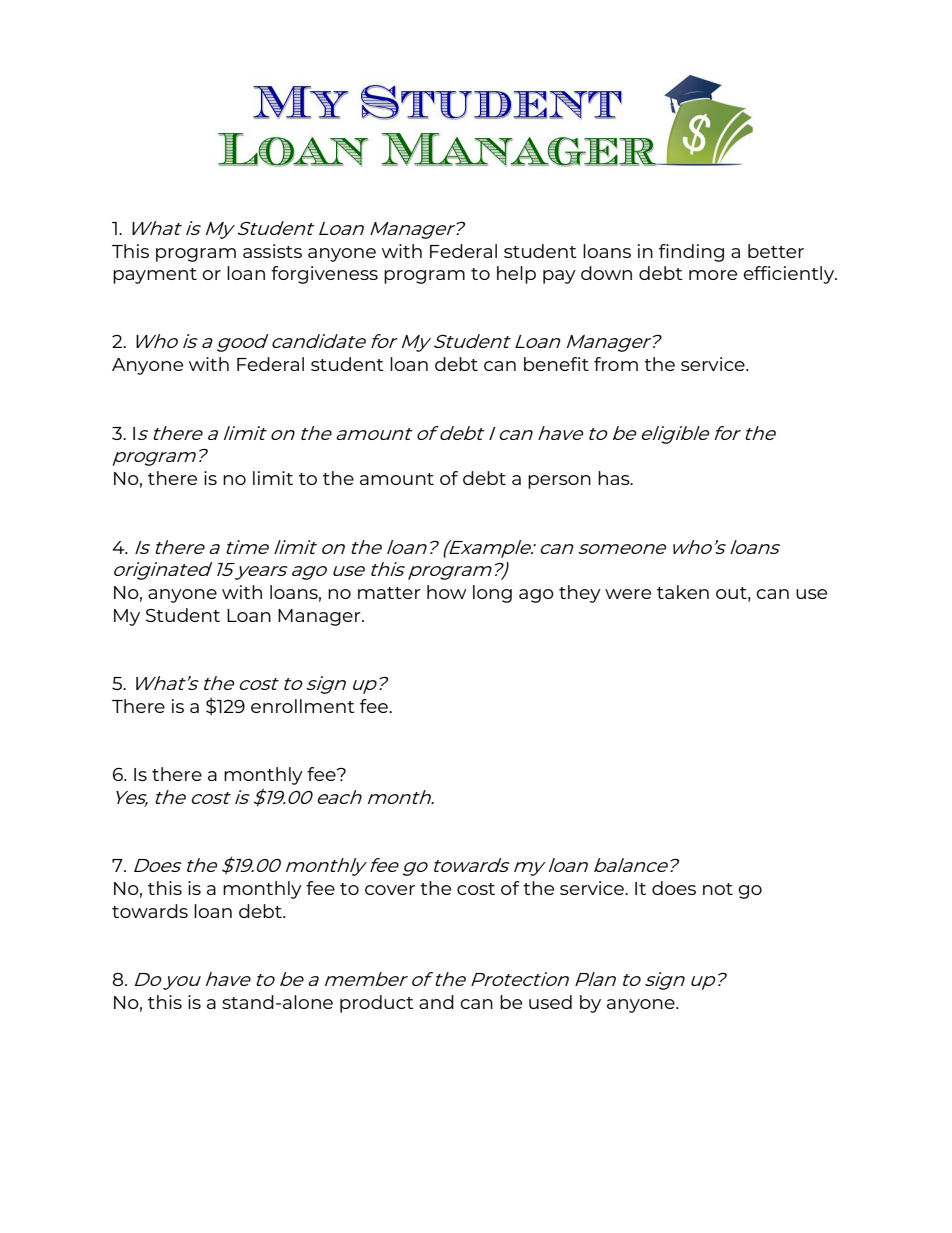 Image resolution: width=952 pixels, height=1233 pixels. I want to click on cover, so click(390, 890).
